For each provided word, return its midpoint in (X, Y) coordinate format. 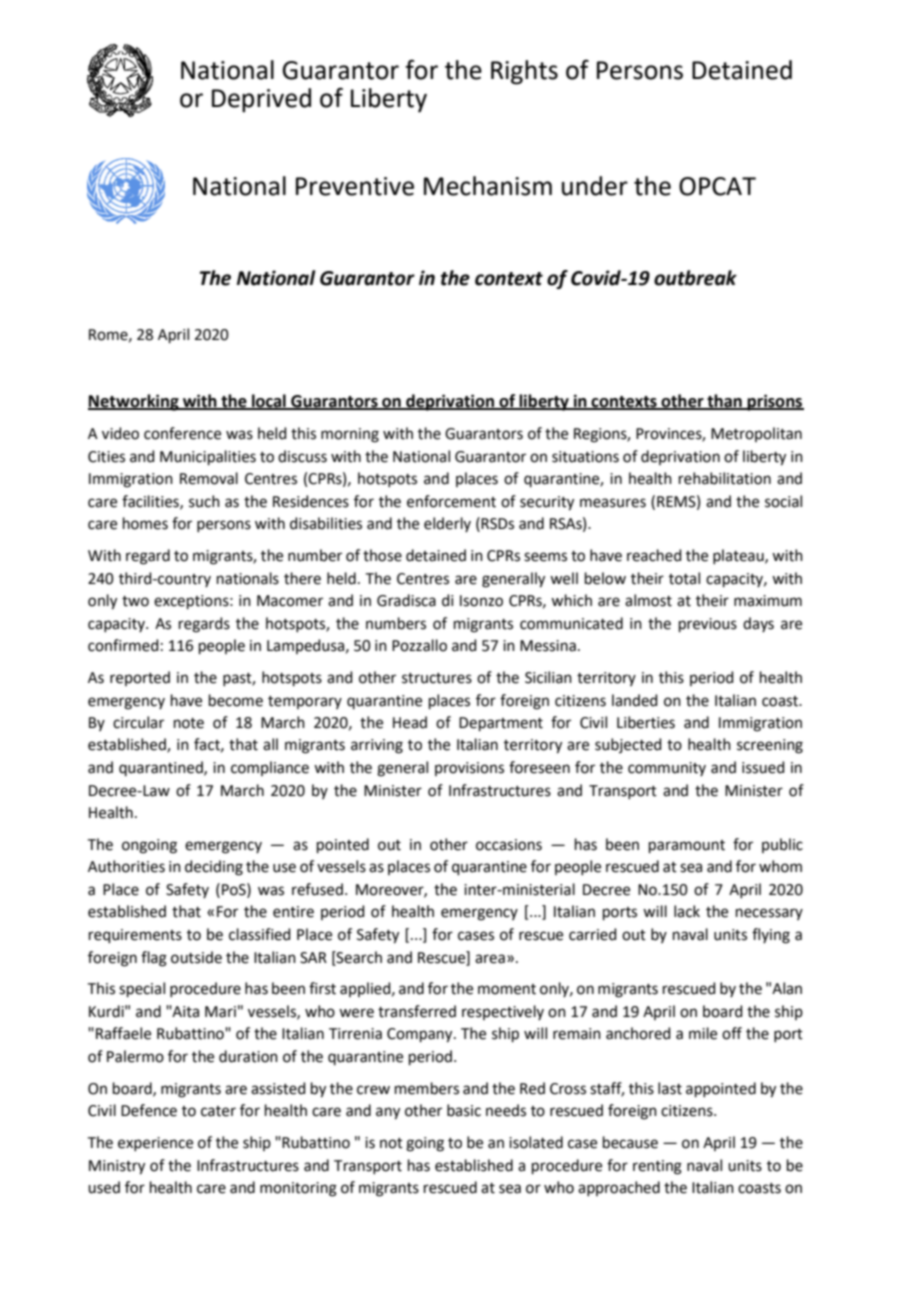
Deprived (261, 100)
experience (155, 1144)
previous (708, 625)
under (595, 186)
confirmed (123, 645)
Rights (524, 72)
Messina (548, 646)
